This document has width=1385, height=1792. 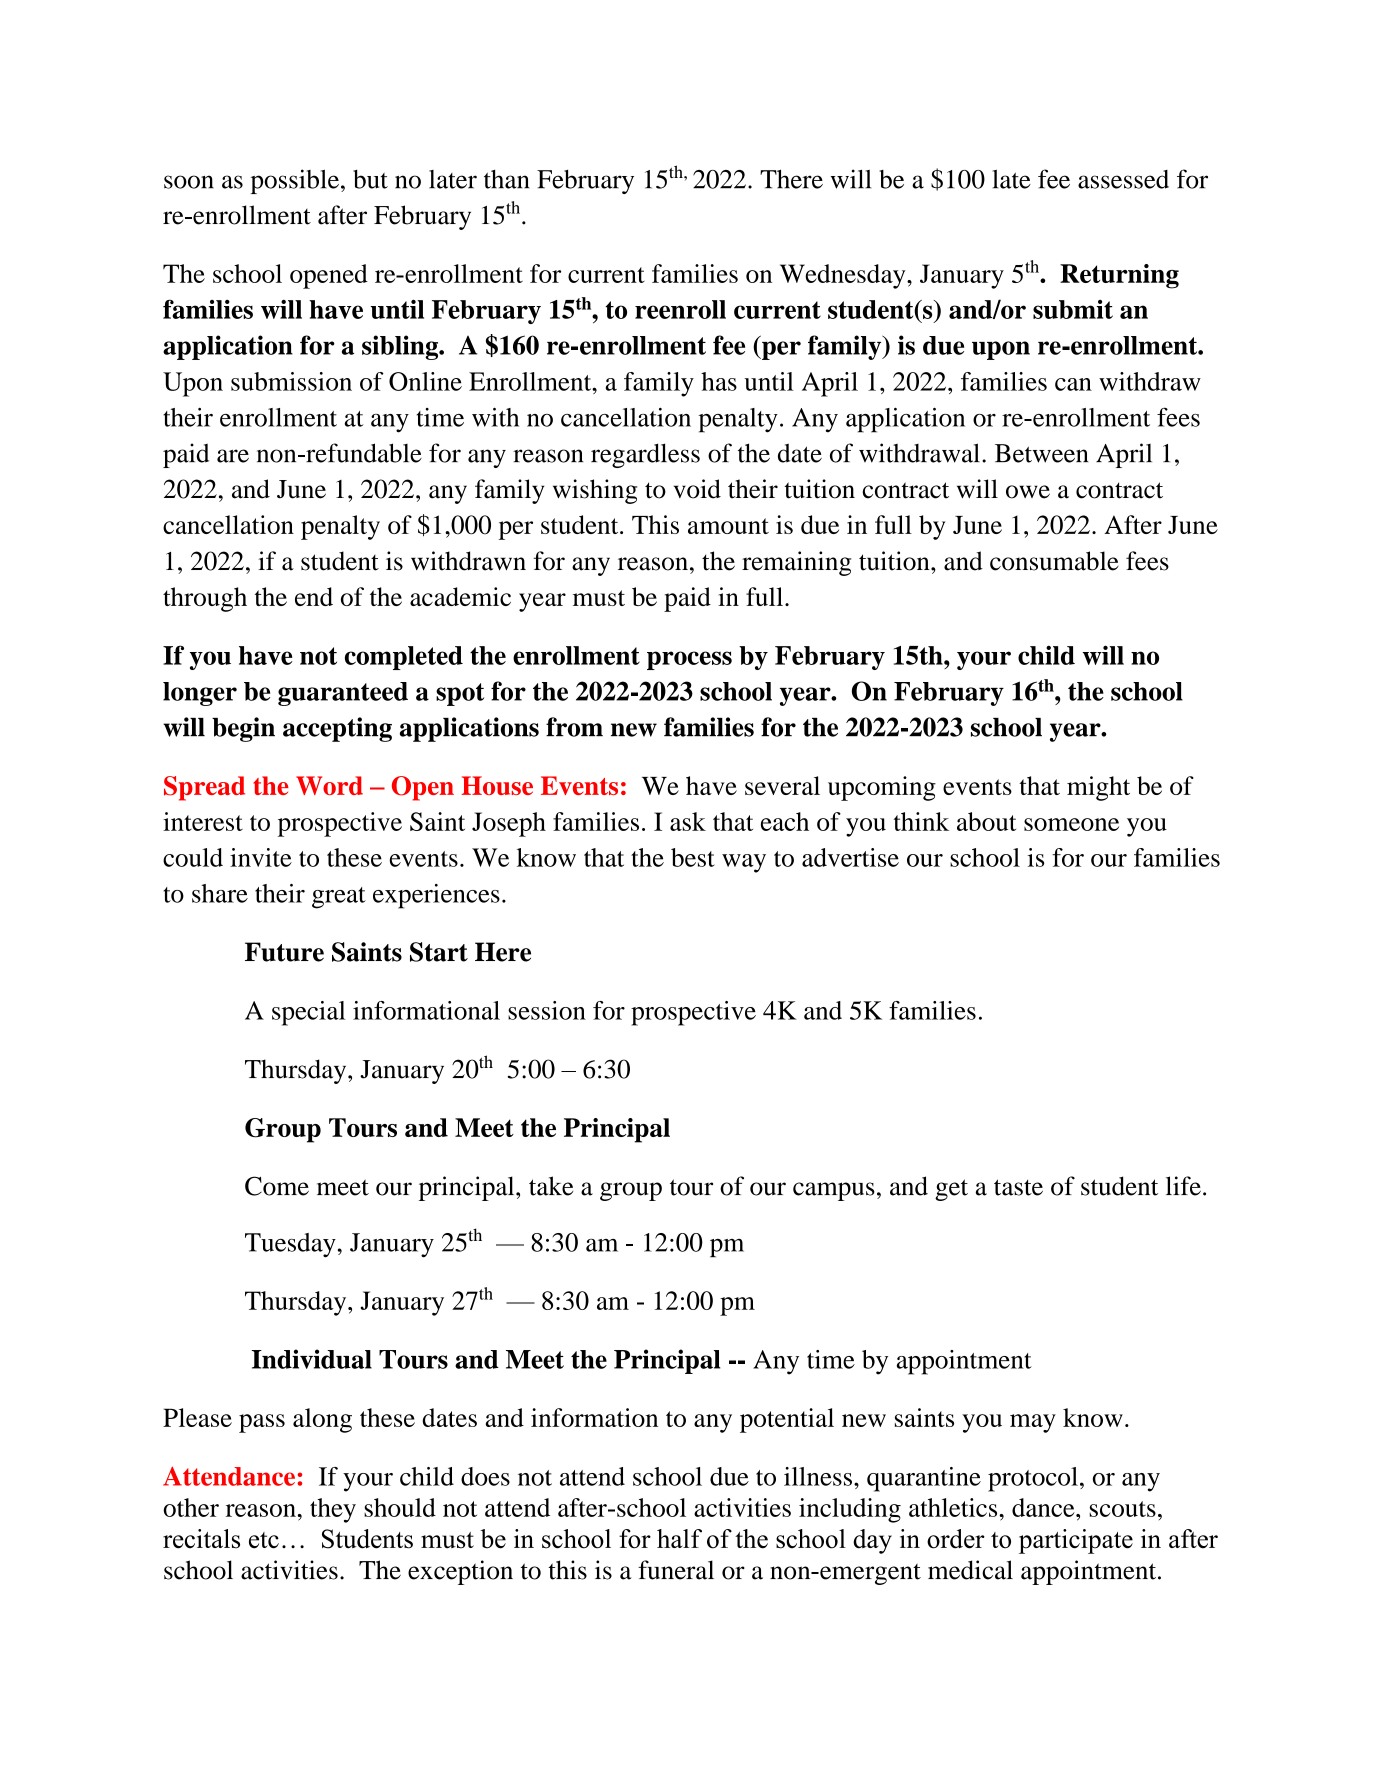 What do you see at coordinates (295, 181) in the document?
I see `possible` at bounding box center [295, 181].
